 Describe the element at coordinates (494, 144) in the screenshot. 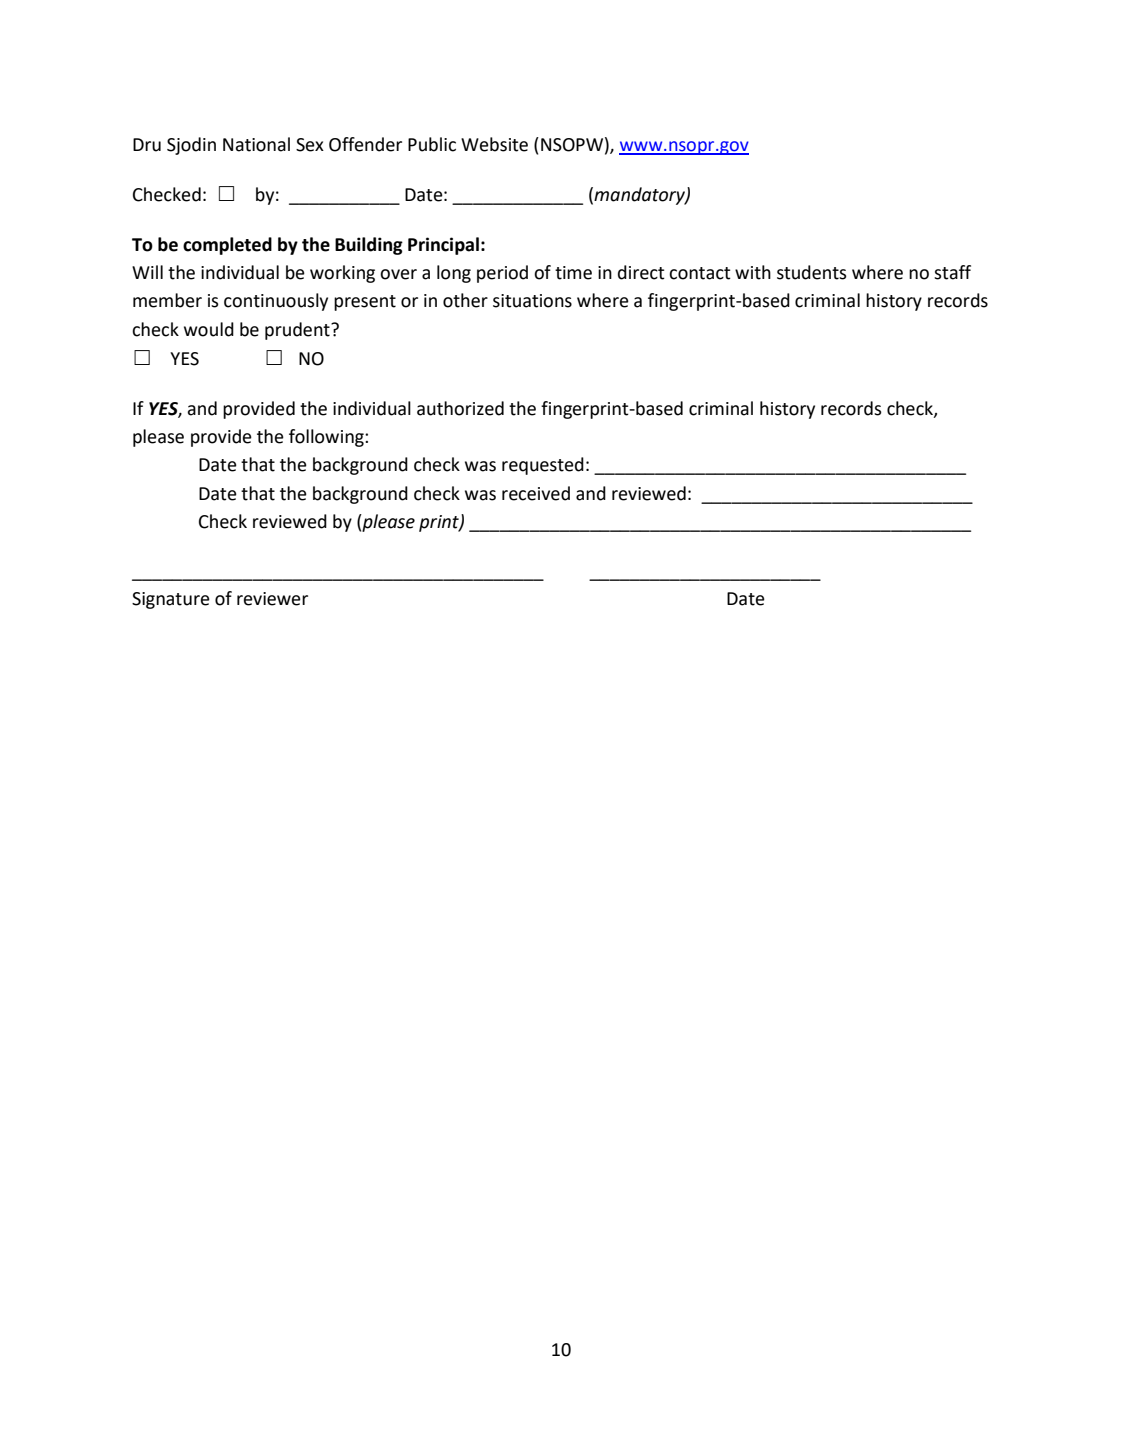

I see `Website` at that location.
